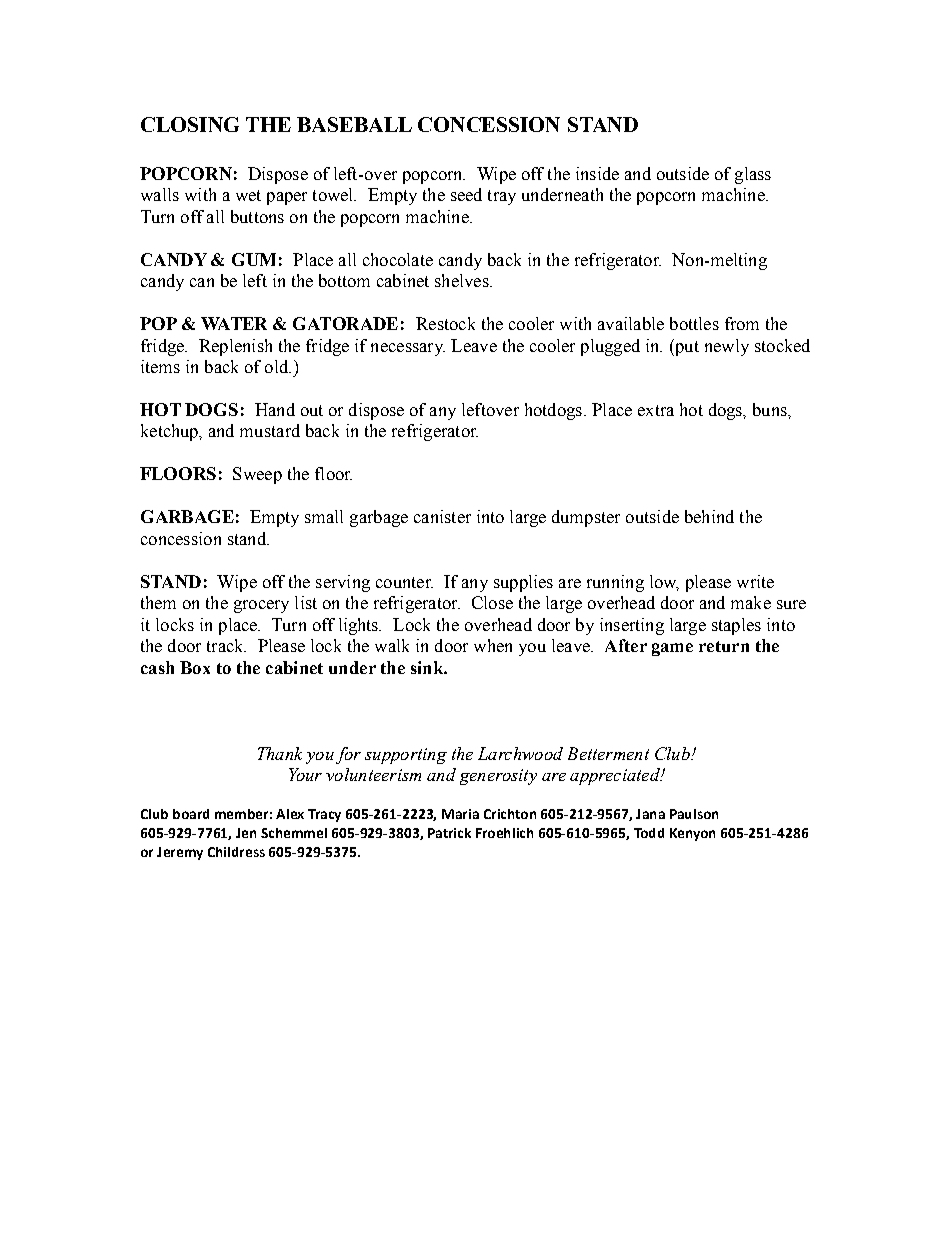 The height and width of the page is (1233, 952). Describe the element at coordinates (190, 124) in the page. I see `CLOSING` at that location.
